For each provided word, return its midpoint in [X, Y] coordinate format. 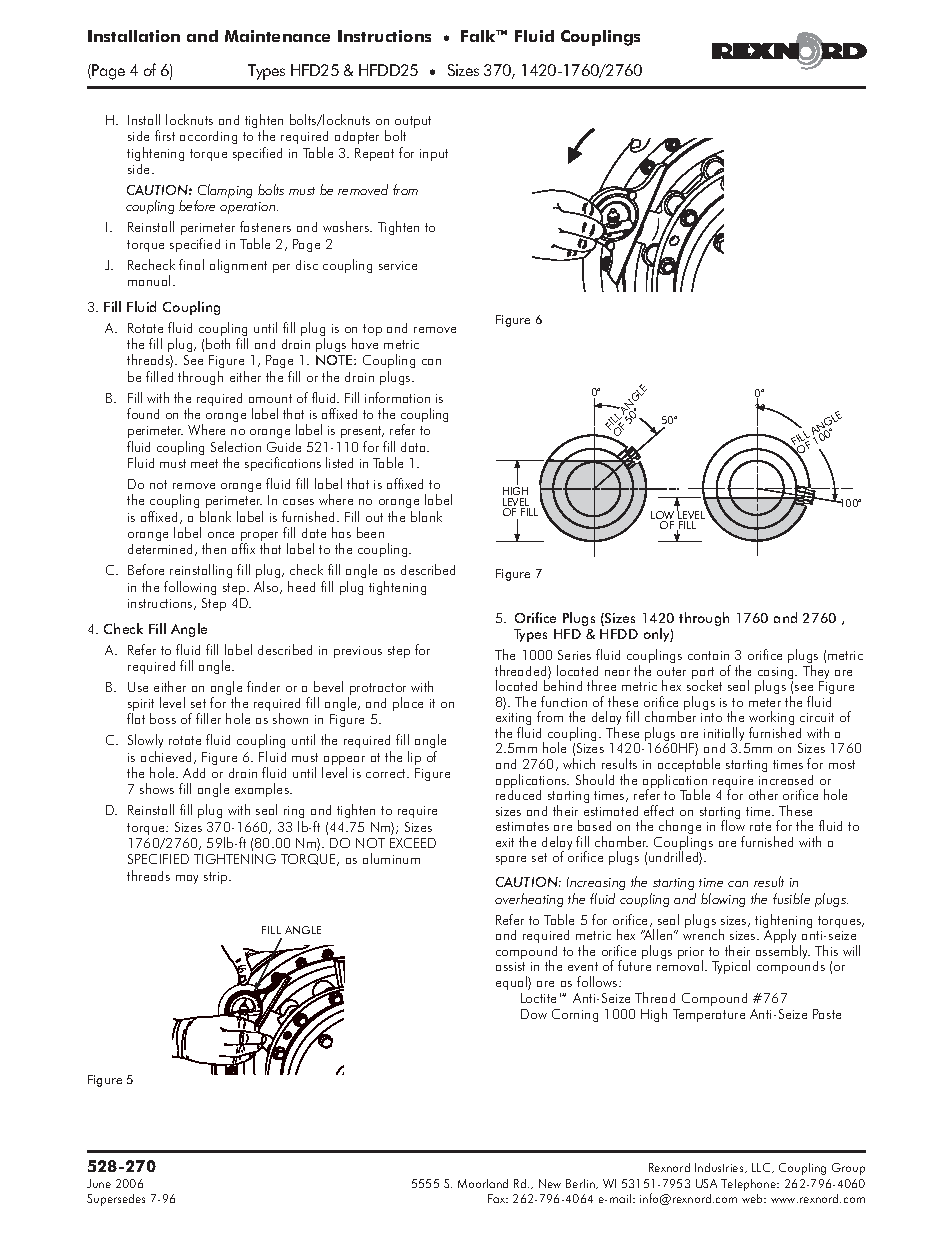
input [434, 155]
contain [708, 655]
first [165, 135]
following [190, 588]
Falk [479, 36]
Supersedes [116, 1200]
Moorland [483, 1183]
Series [574, 655]
